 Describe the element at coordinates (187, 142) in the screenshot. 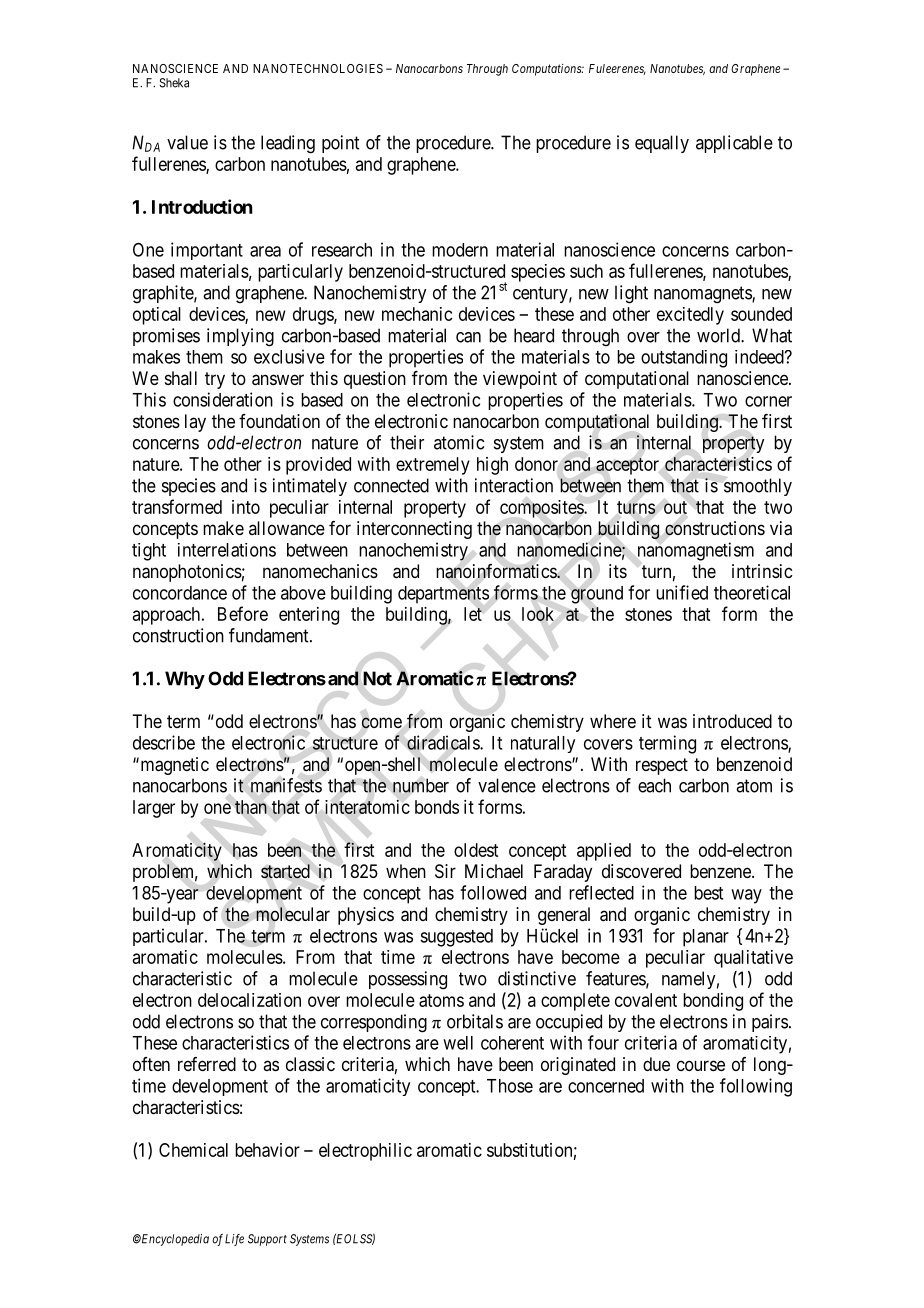

I see `value` at that location.
